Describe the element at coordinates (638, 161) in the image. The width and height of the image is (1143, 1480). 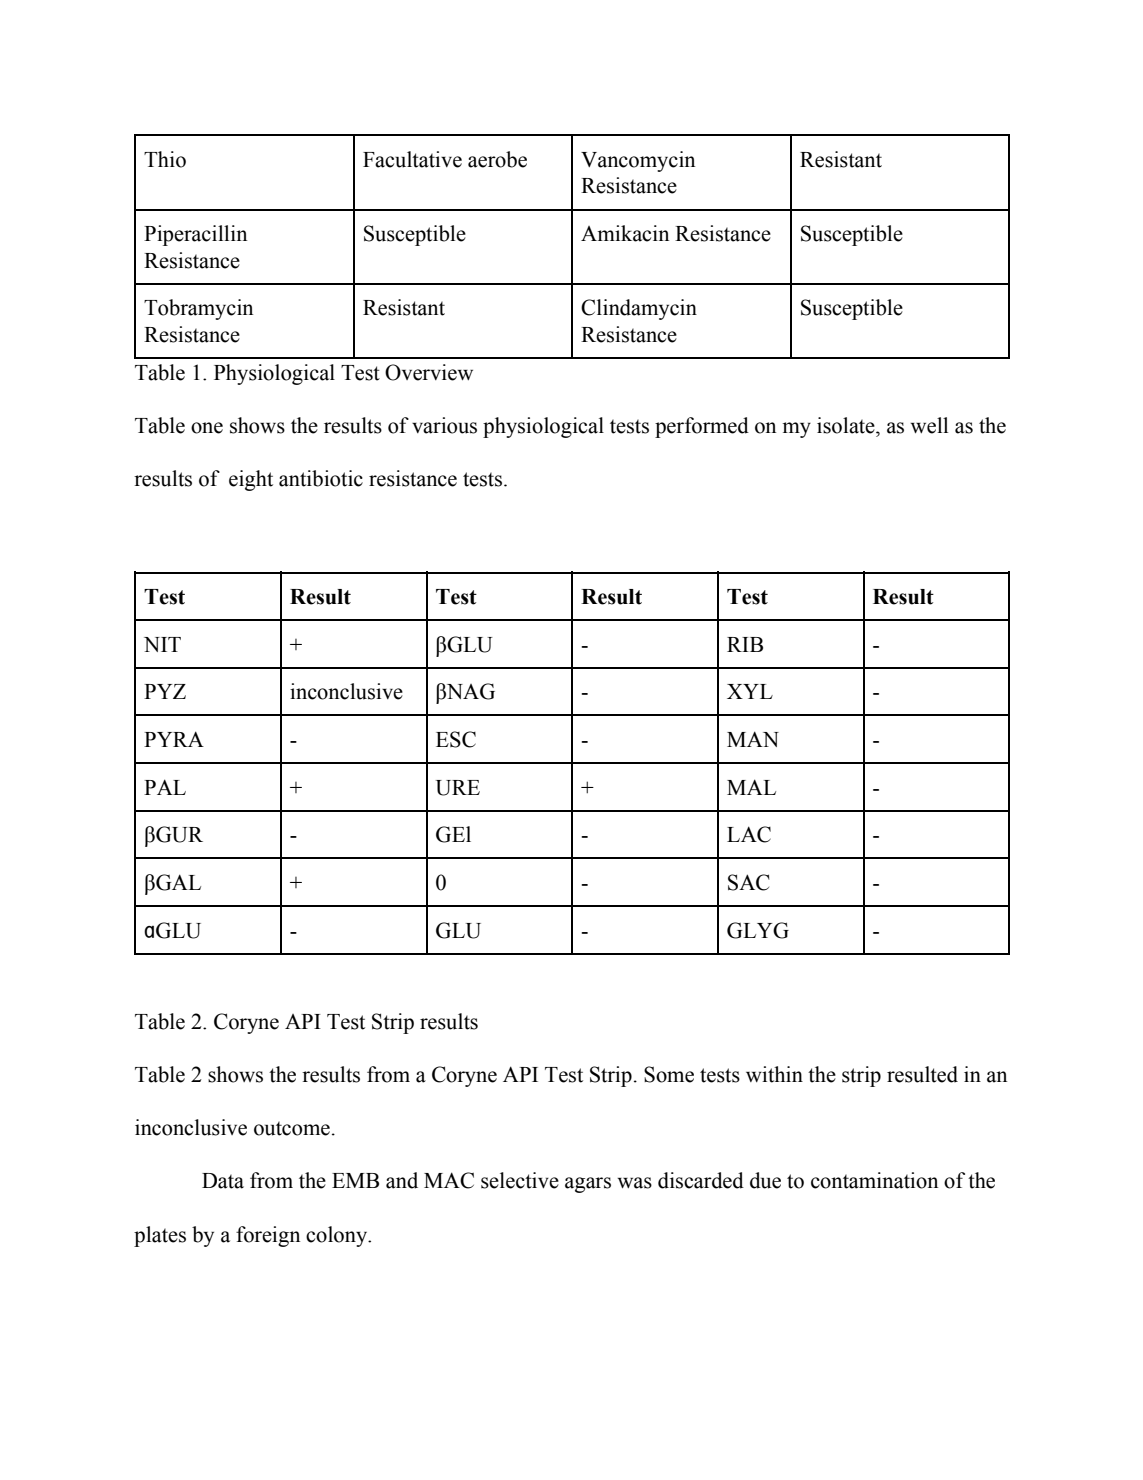
I see `Vancomycin` at that location.
